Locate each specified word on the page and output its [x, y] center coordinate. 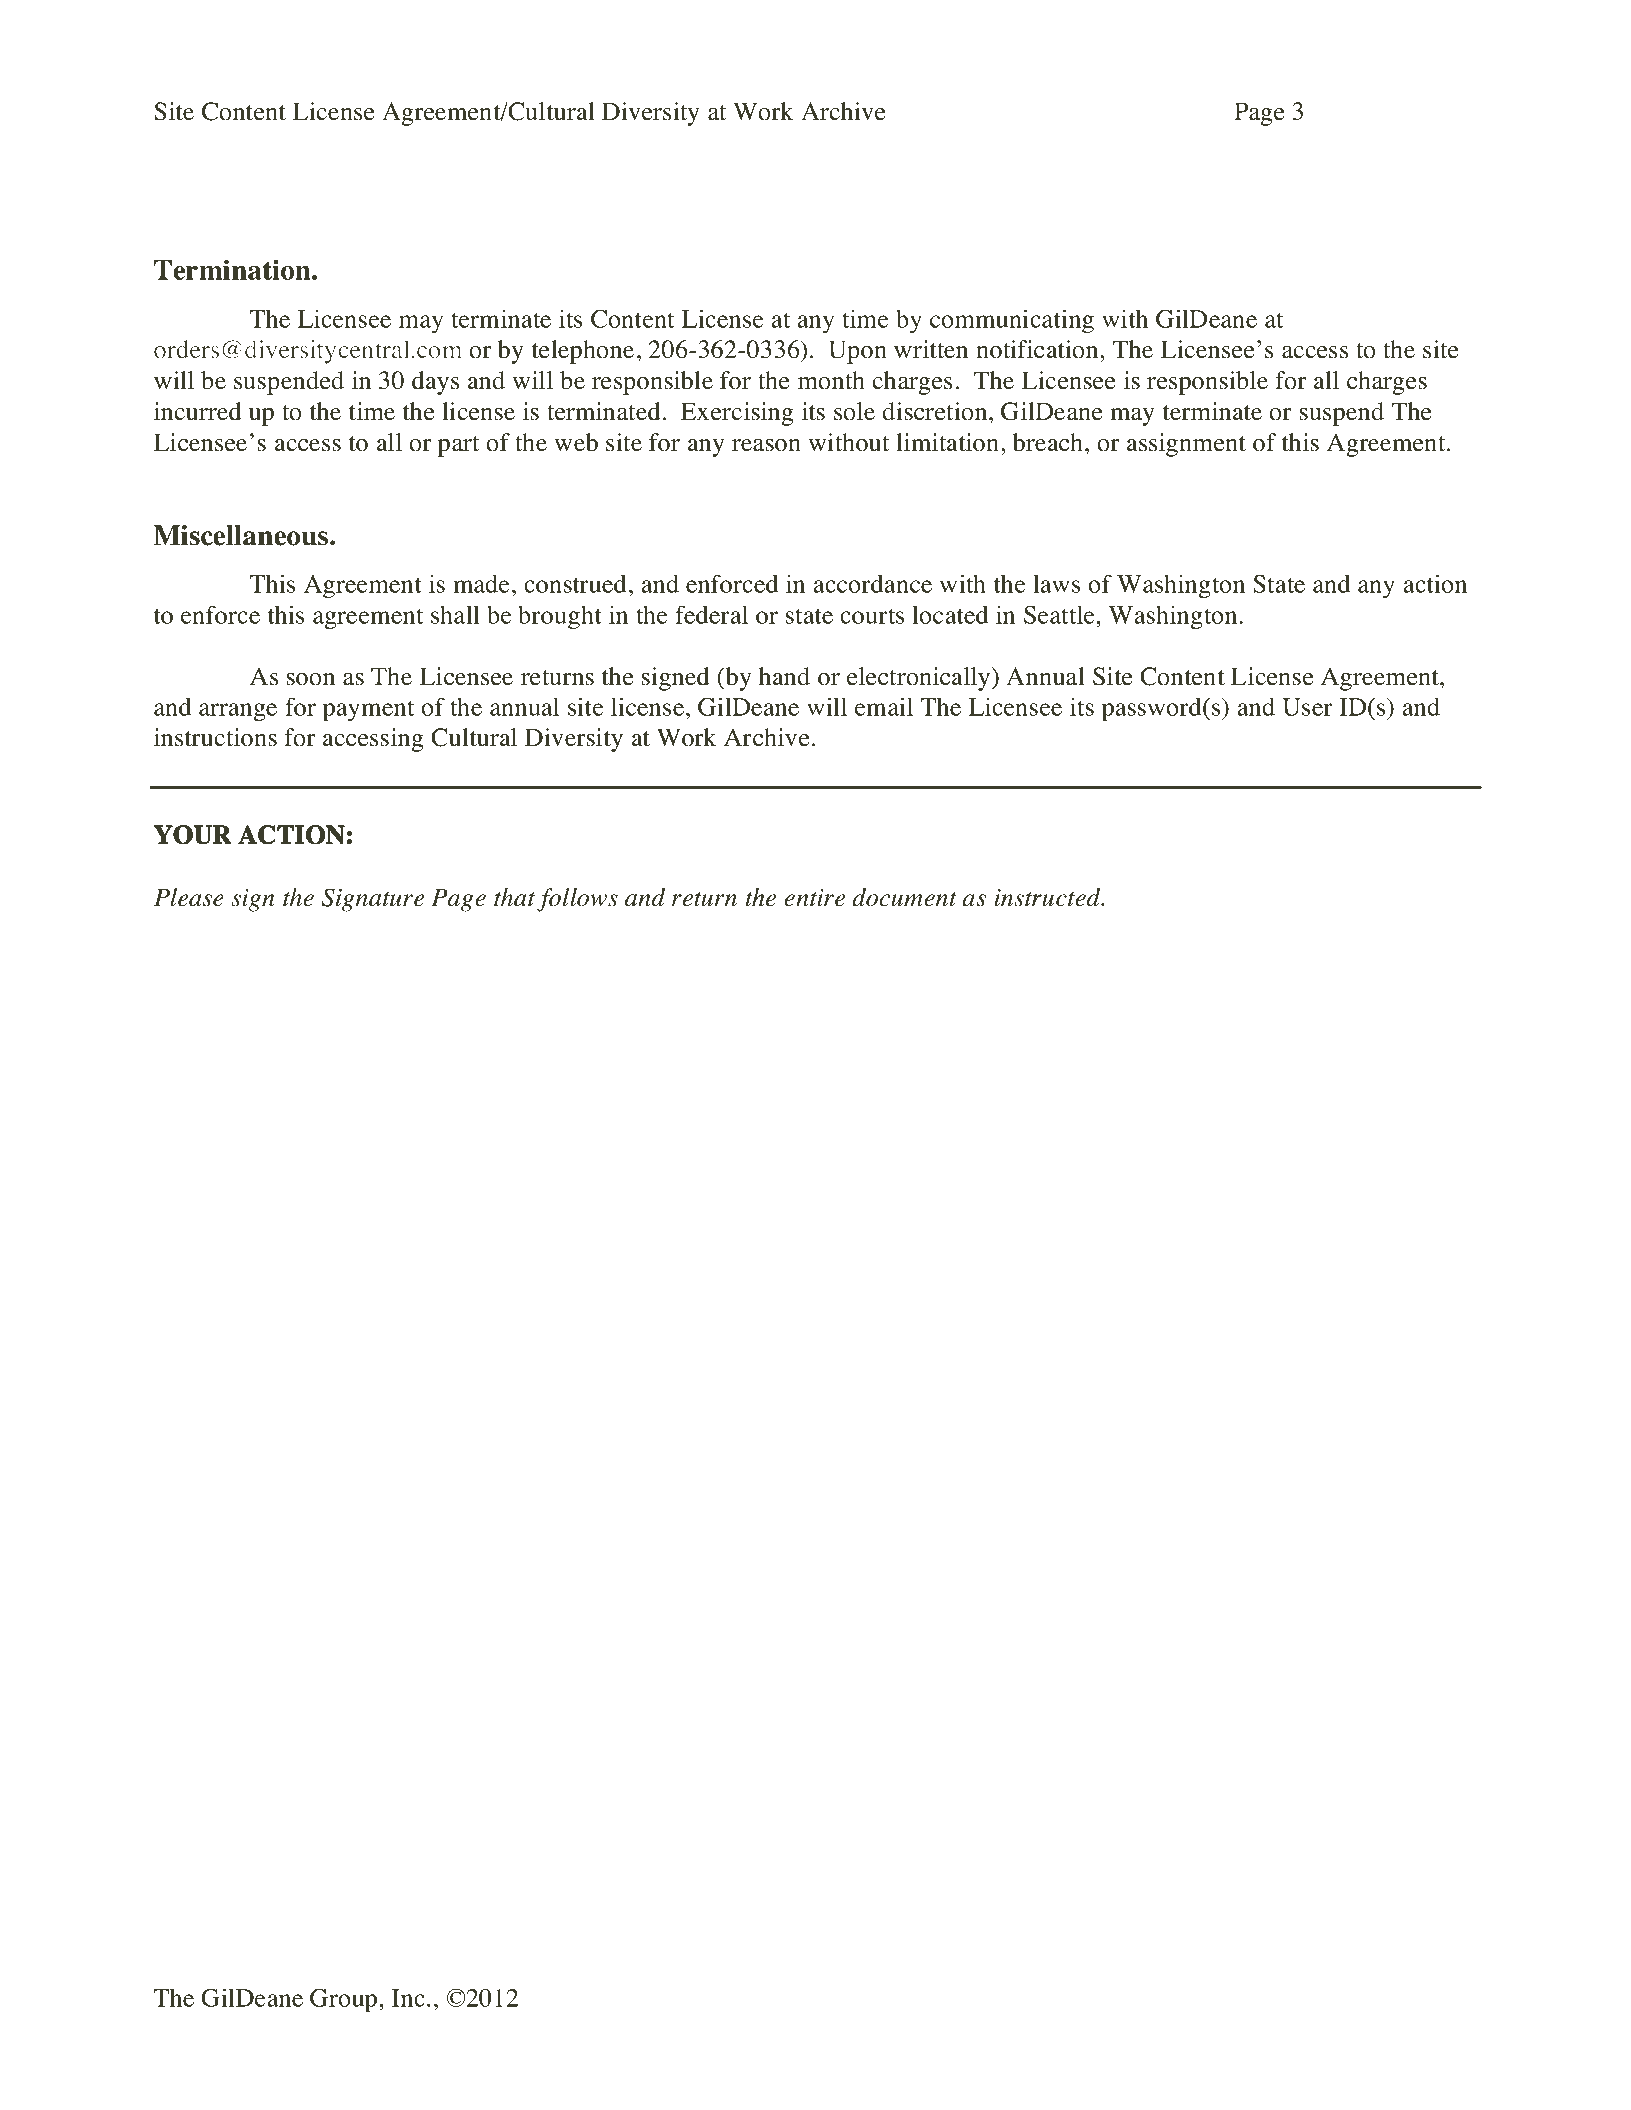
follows [577, 900]
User [1307, 707]
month [831, 380]
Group [345, 2001]
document [904, 897]
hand [784, 676]
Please [189, 897]
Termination [233, 269]
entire [814, 898]
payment [368, 711]
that [514, 897]
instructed [1049, 897]
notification [1038, 349]
